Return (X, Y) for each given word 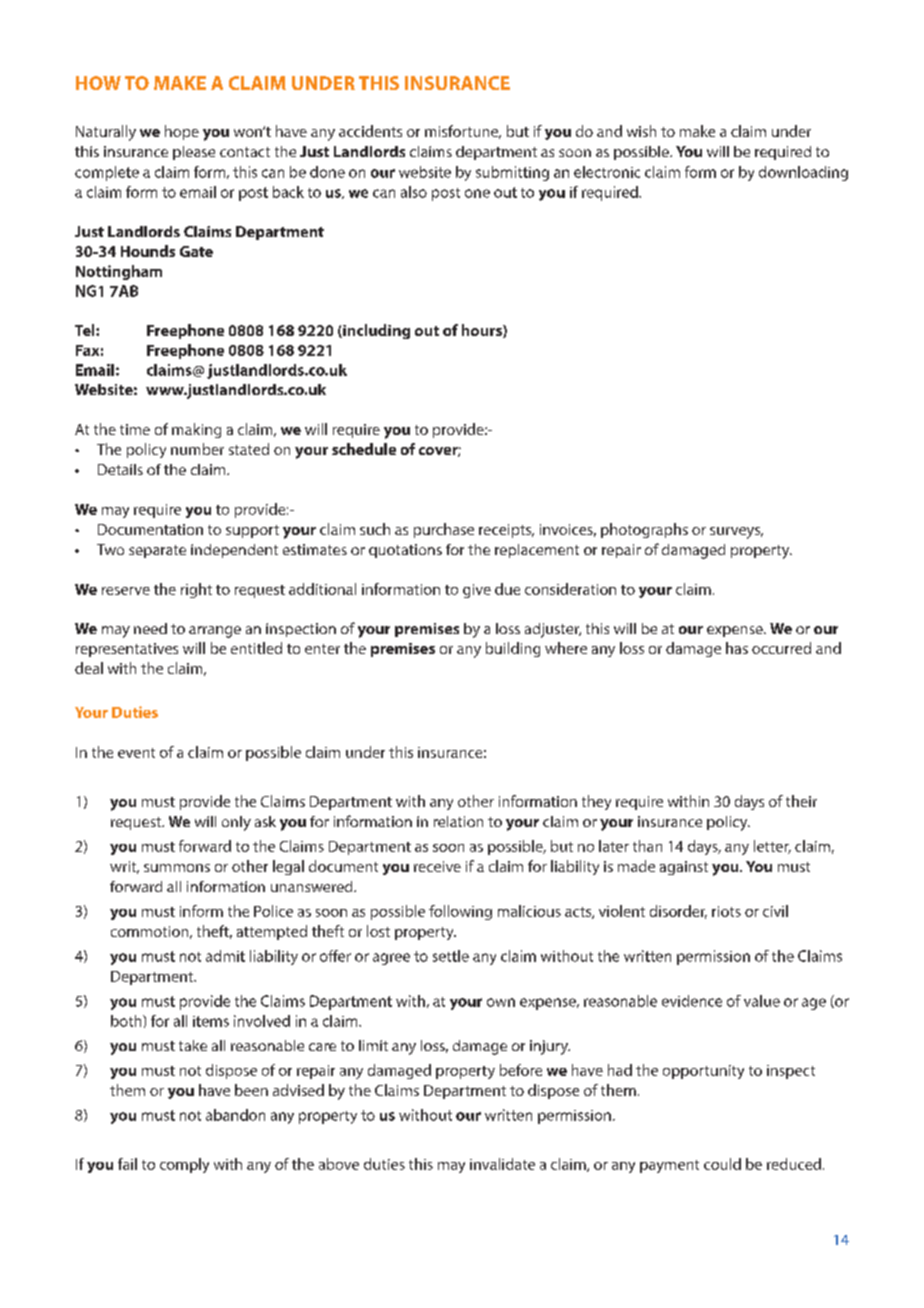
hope (182, 132)
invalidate (502, 1164)
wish (641, 131)
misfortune (463, 132)
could (722, 1164)
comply (184, 1165)
